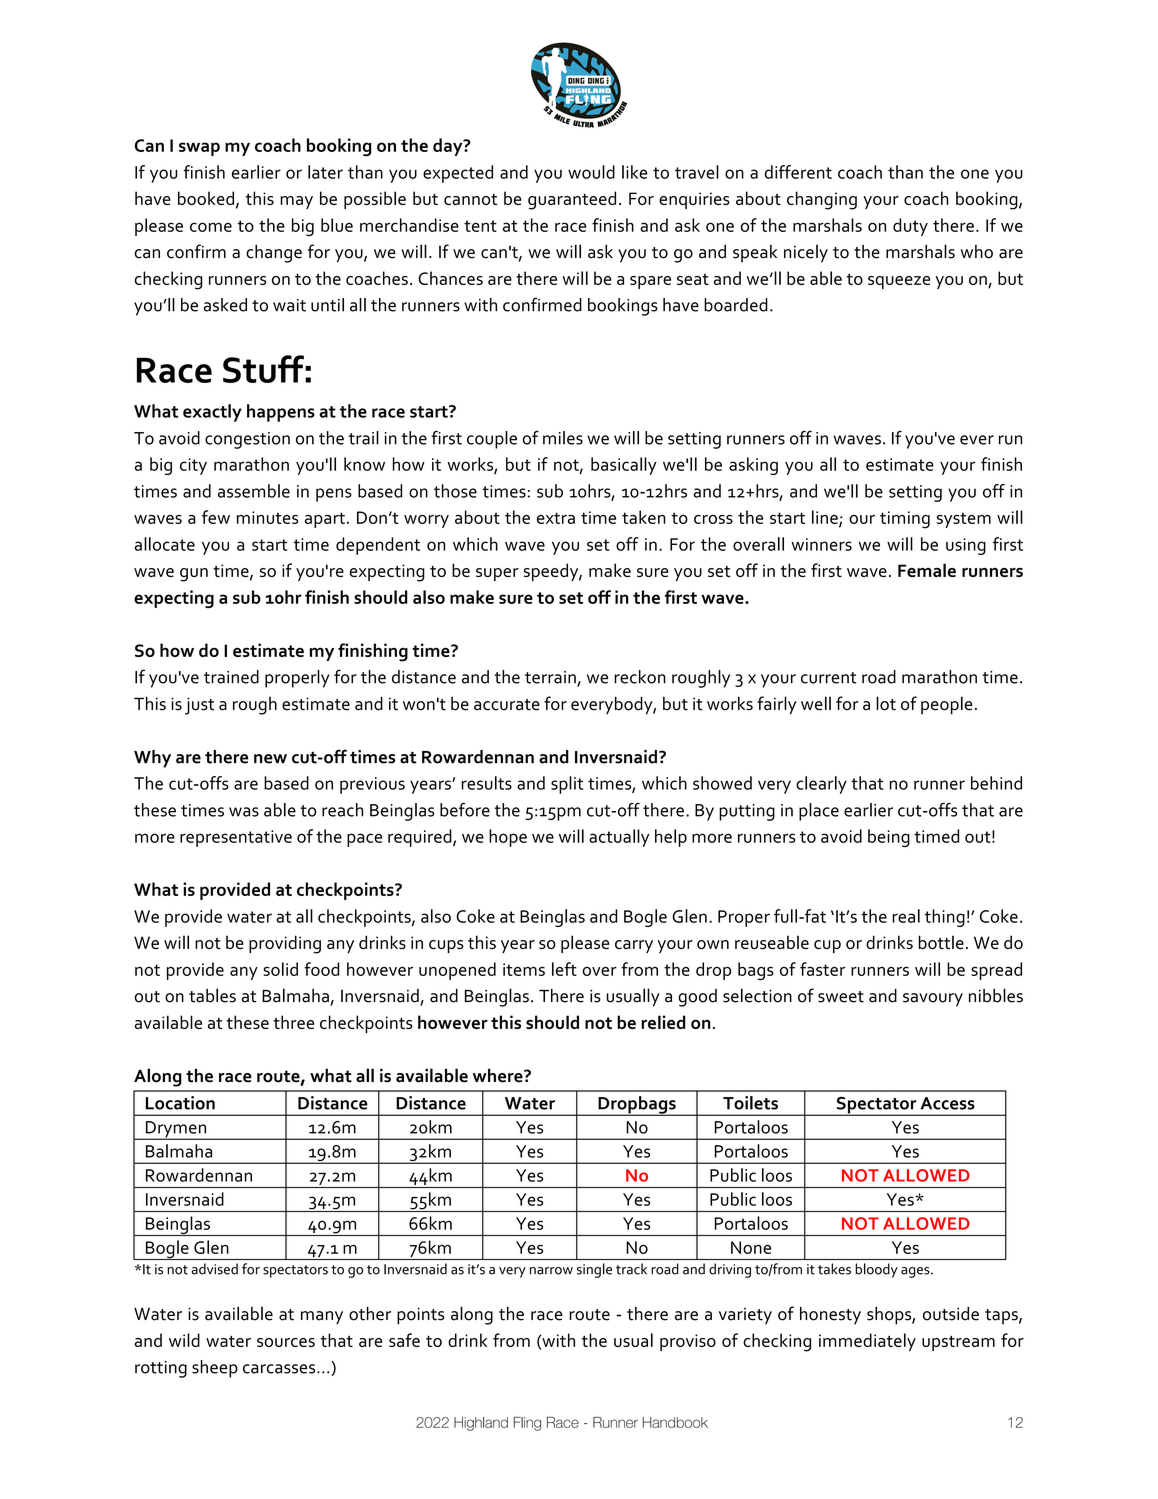  I want to click on carcasses, so click(280, 1369).
